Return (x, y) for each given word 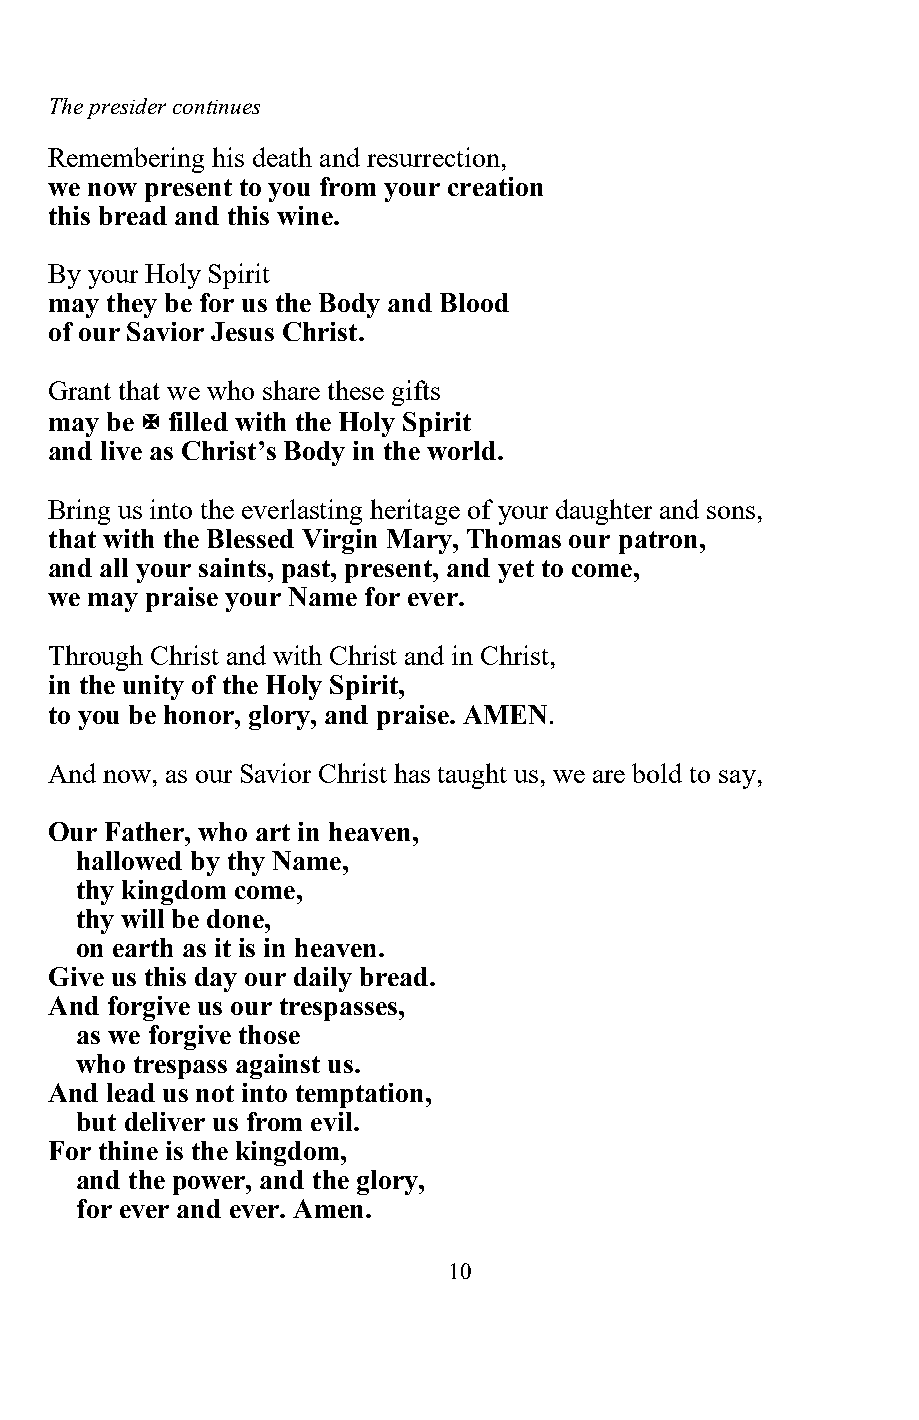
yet (516, 571)
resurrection (433, 157)
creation (495, 186)
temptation (361, 1095)
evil (333, 1121)
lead (131, 1092)
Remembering (126, 160)
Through (96, 658)
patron (658, 542)
